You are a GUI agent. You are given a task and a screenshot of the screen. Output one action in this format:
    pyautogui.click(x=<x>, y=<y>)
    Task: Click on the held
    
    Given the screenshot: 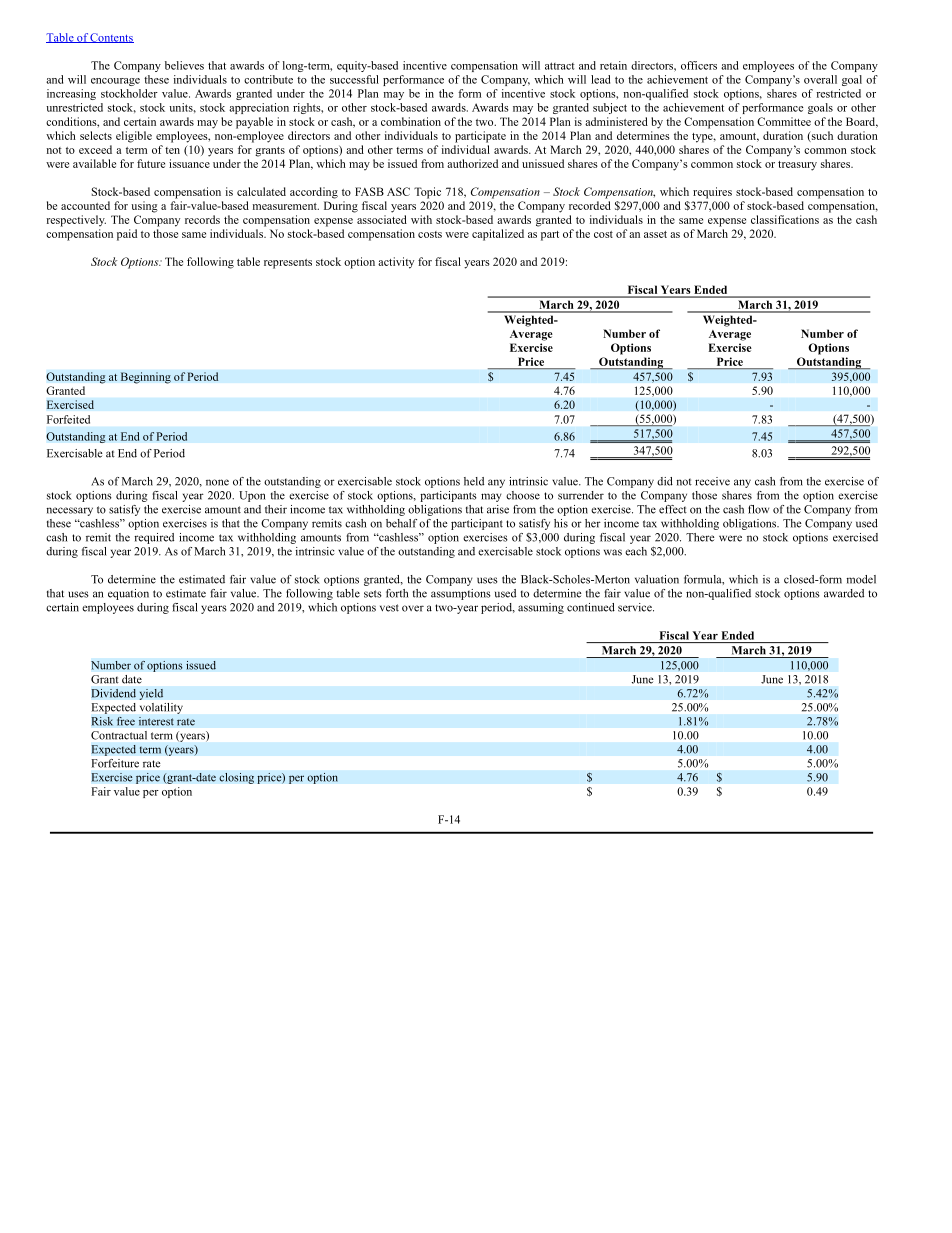 What is the action you would take?
    pyautogui.click(x=474, y=481)
